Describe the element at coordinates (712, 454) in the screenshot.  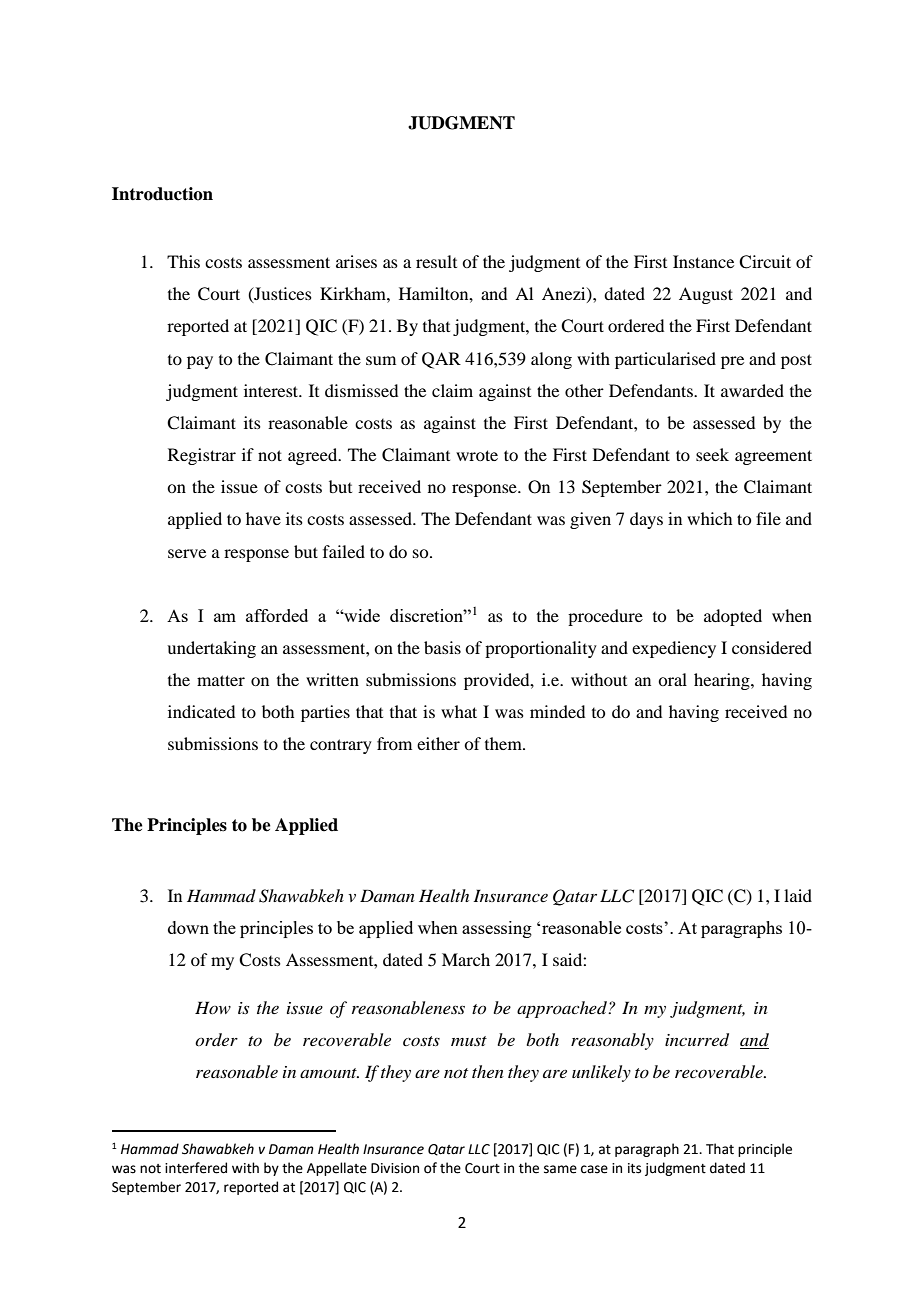
I see `seek` at that location.
